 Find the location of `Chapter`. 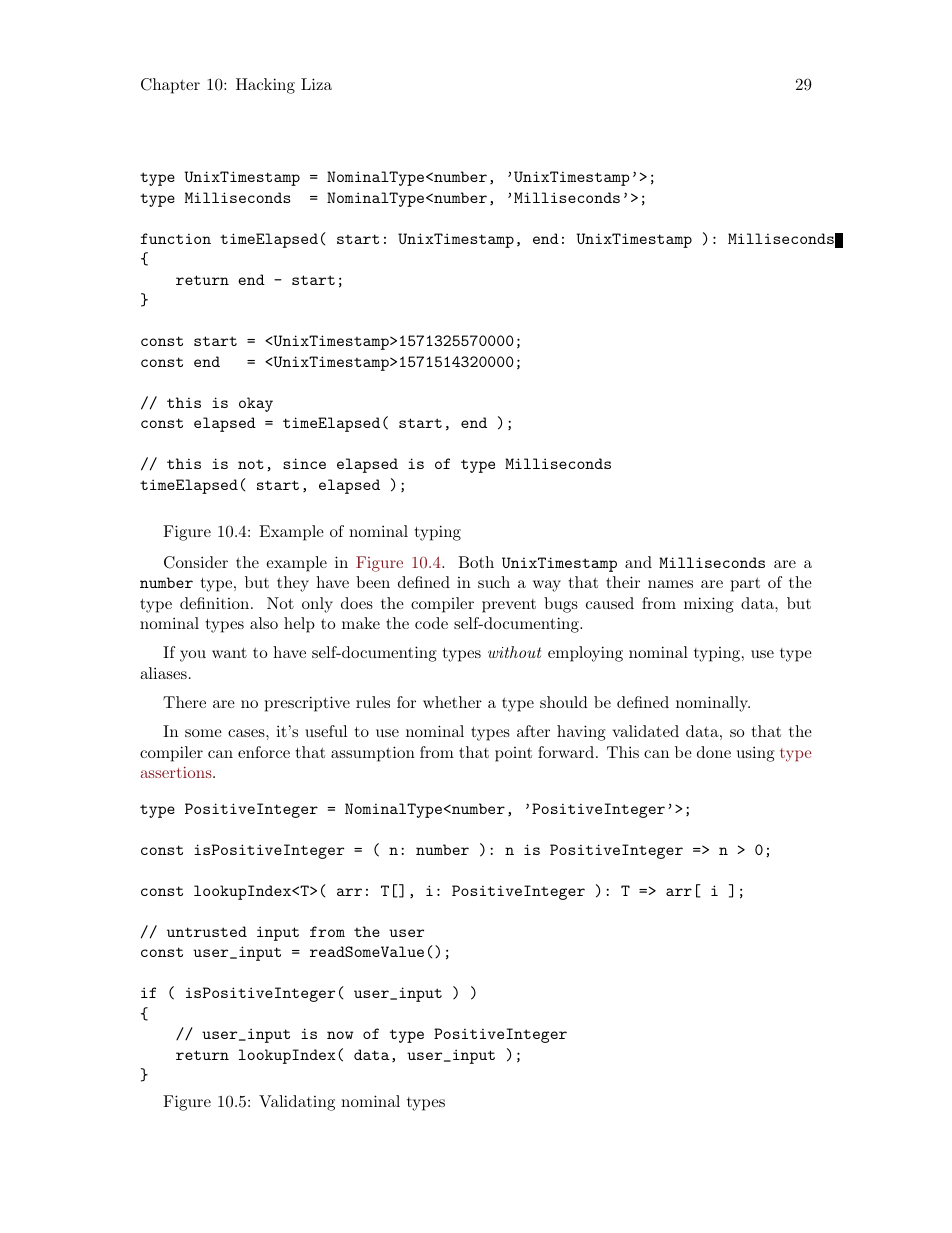

Chapter is located at coordinates (170, 86).
